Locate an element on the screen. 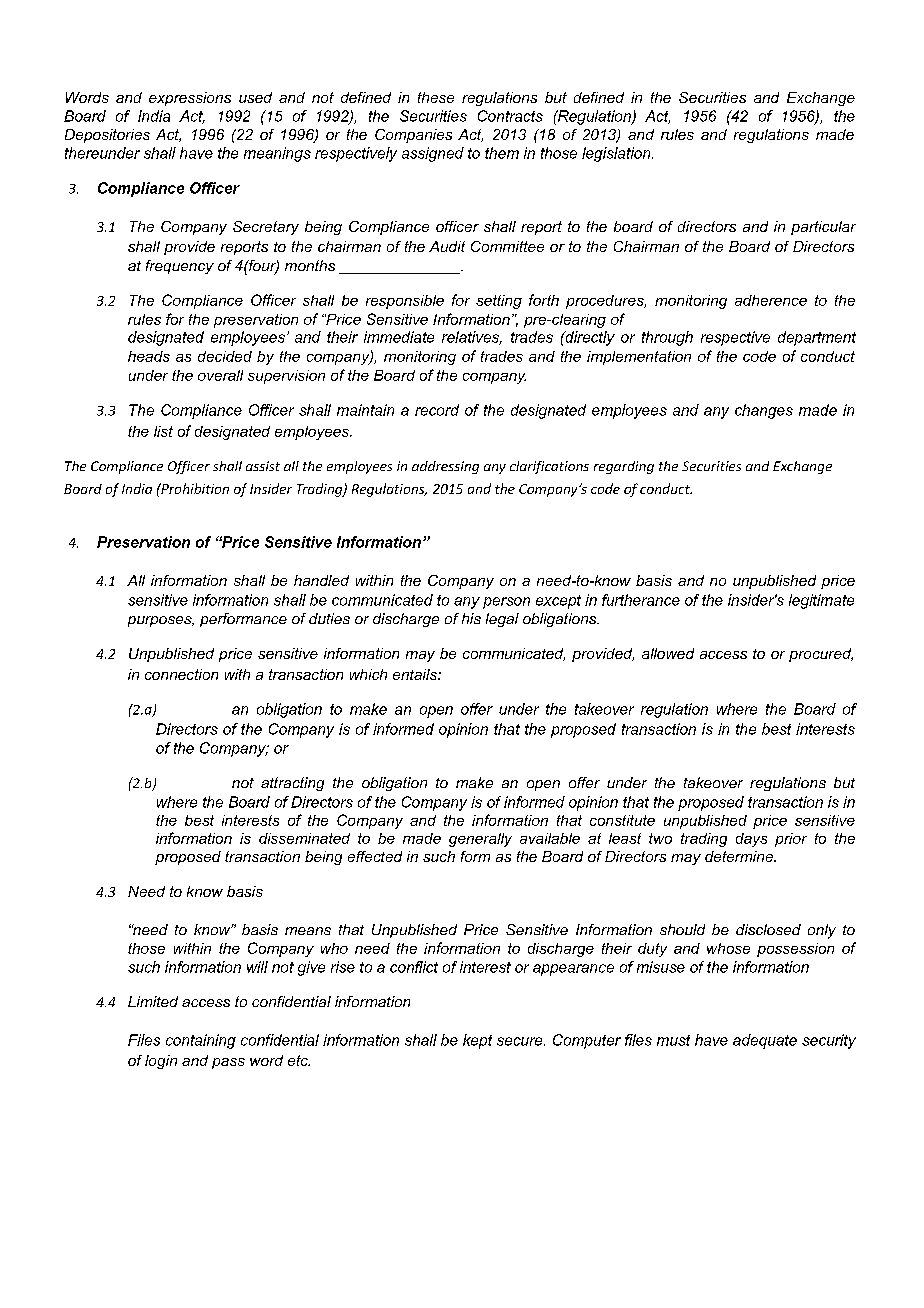 The width and height of the screenshot is (924, 1308). adherence is located at coordinates (771, 300).
